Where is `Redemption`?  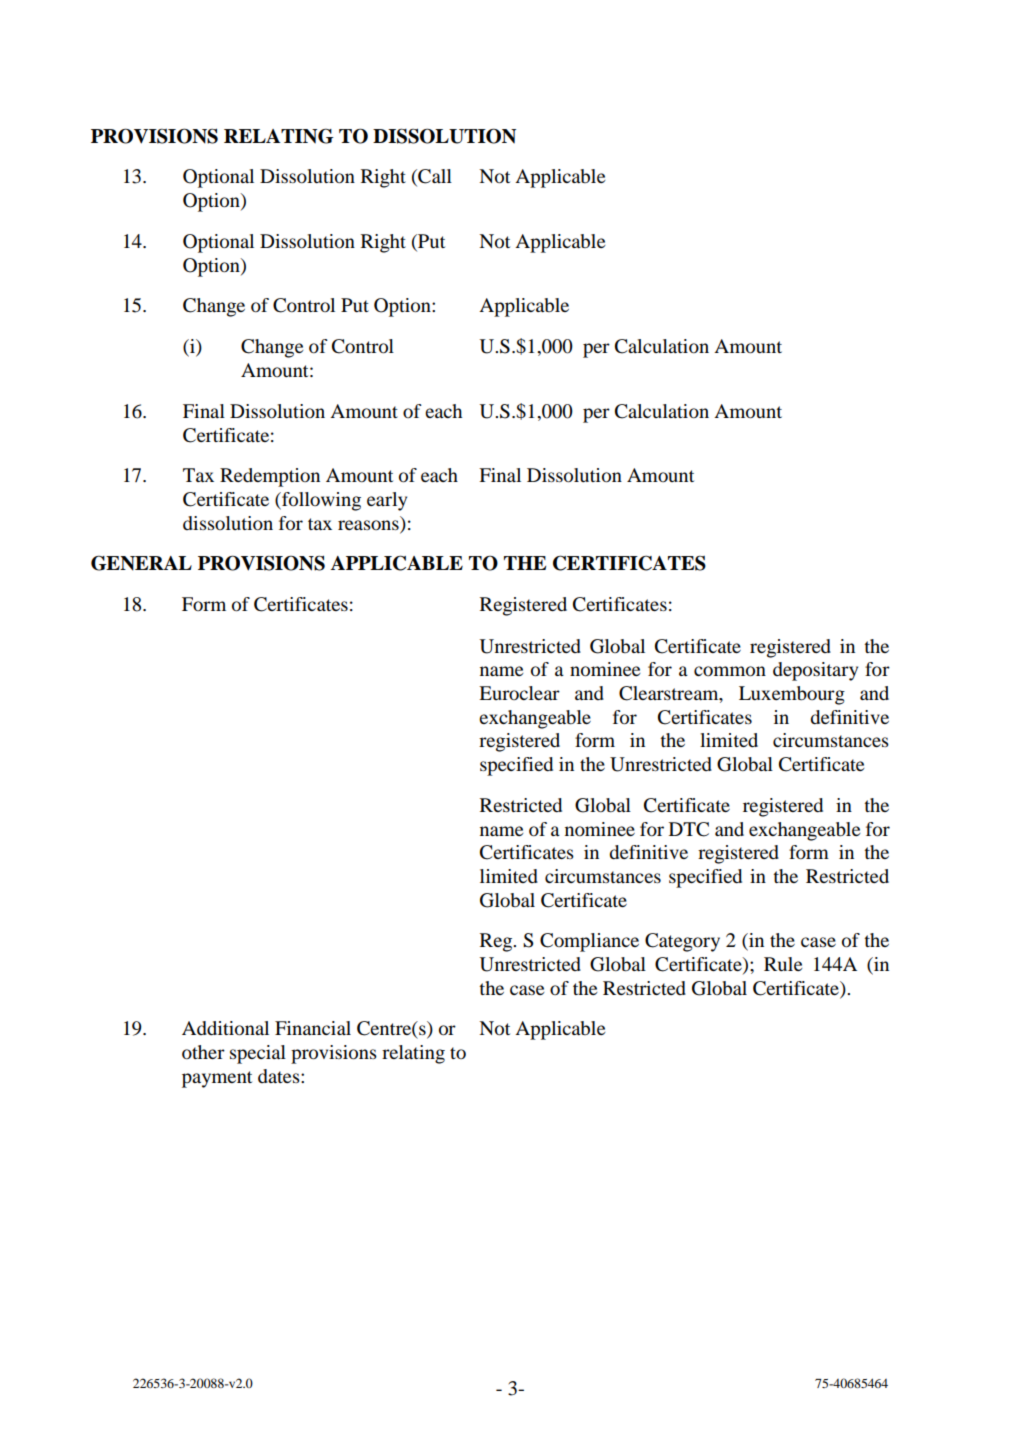 Redemption is located at coordinates (270, 477).
